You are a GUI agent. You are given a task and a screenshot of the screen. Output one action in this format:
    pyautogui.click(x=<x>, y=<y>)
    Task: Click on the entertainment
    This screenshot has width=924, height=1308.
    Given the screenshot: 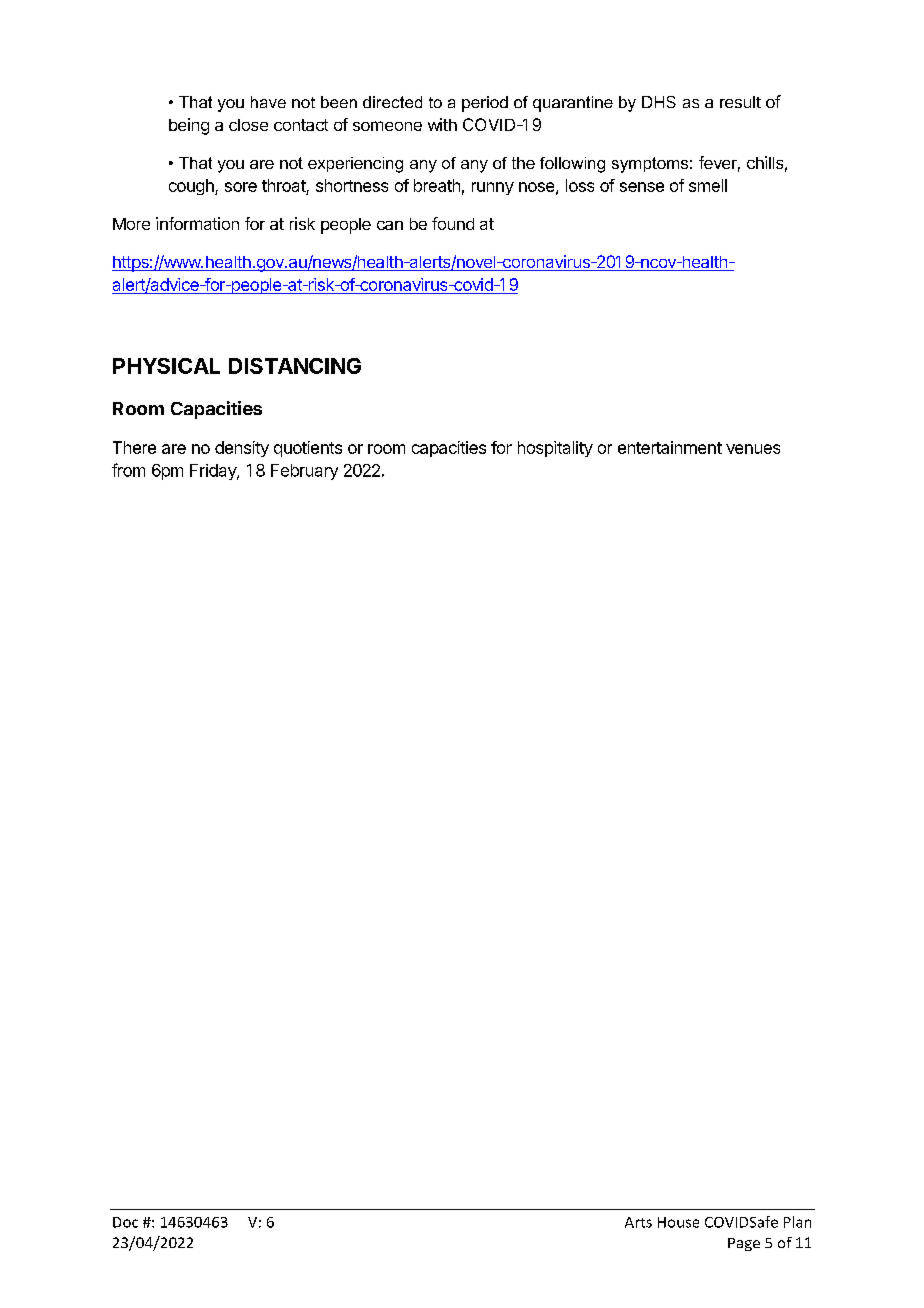 What is the action you would take?
    pyautogui.click(x=670, y=447)
